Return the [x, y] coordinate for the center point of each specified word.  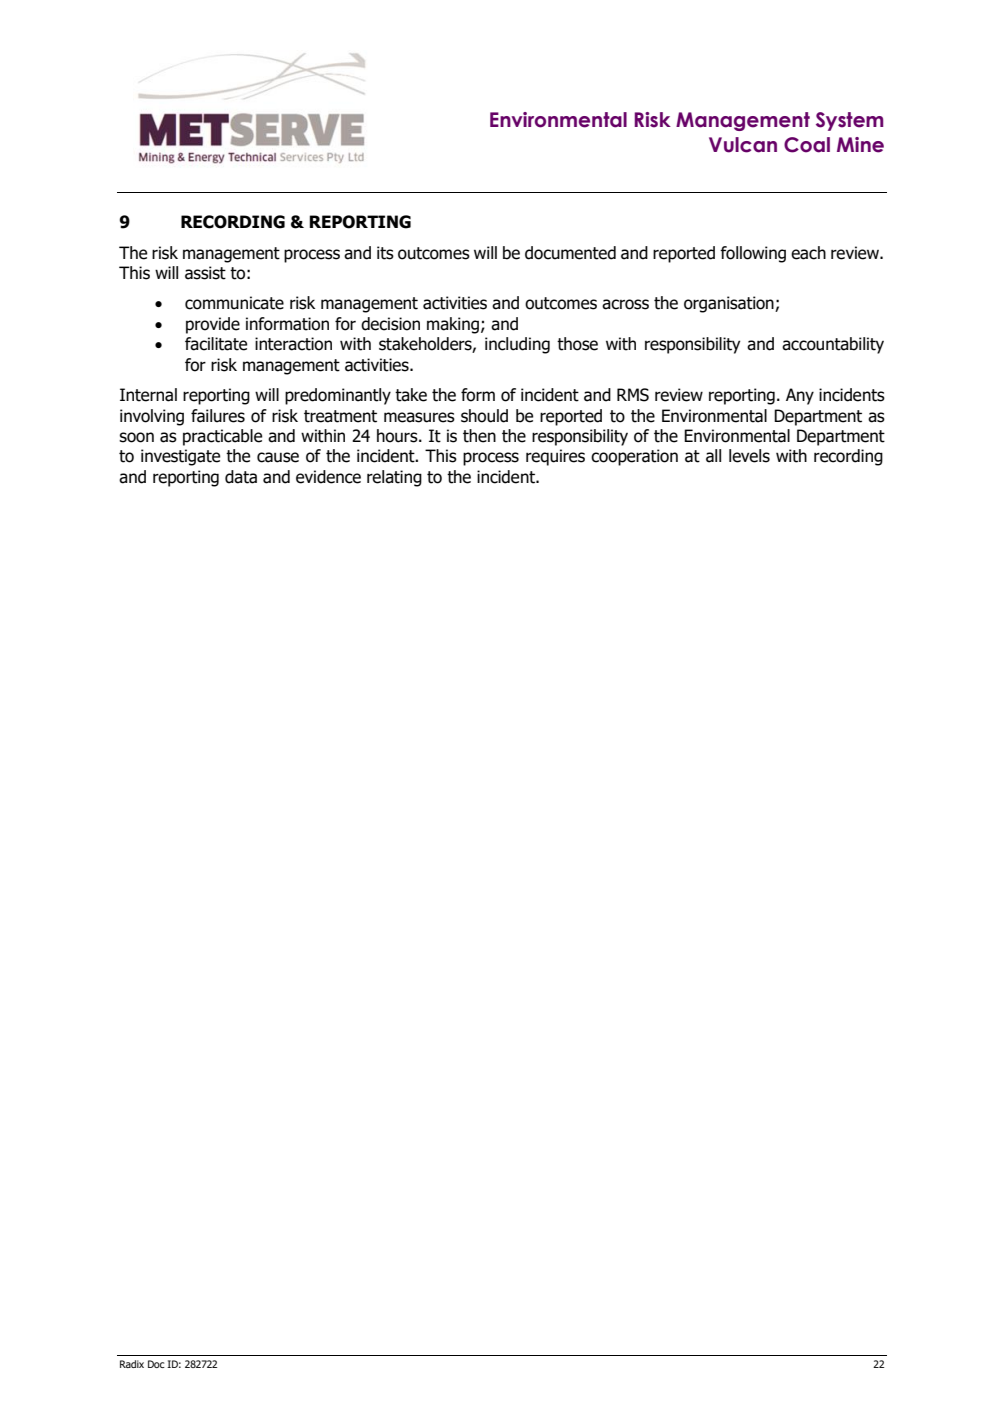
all [713, 456]
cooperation [634, 457]
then [479, 436]
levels [749, 456]
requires [555, 457]
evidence [328, 477]
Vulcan [743, 145]
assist [205, 273]
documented [570, 253]
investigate [180, 457]
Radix [132, 1364]
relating [394, 478]
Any [800, 396]
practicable [222, 437]
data [241, 477]
